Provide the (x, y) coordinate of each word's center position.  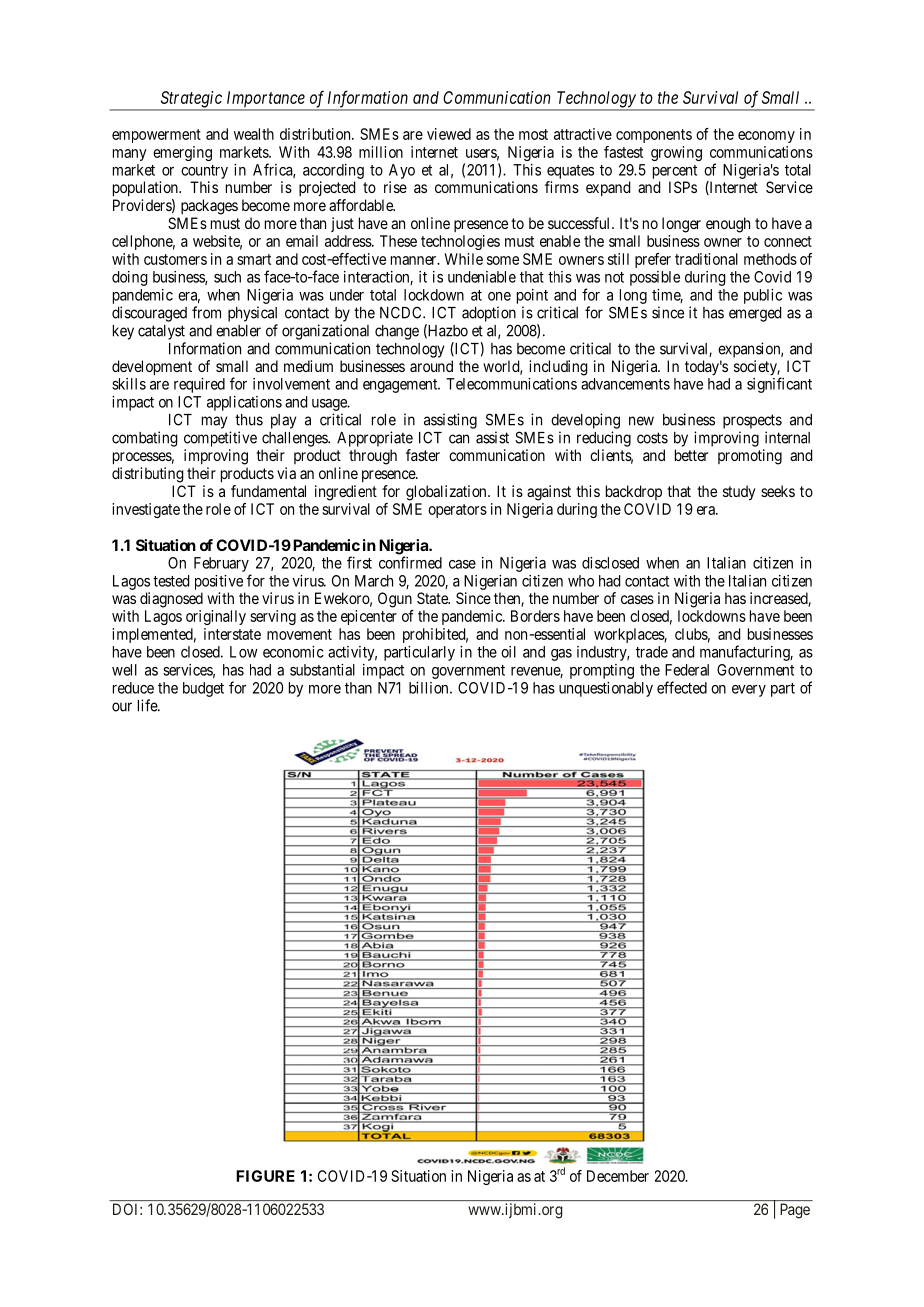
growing (676, 153)
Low (244, 652)
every (749, 691)
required (199, 385)
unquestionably (606, 689)
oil (508, 652)
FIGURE (265, 1176)
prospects (752, 421)
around (431, 366)
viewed (449, 134)
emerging (182, 153)
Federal (687, 670)
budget (203, 689)
